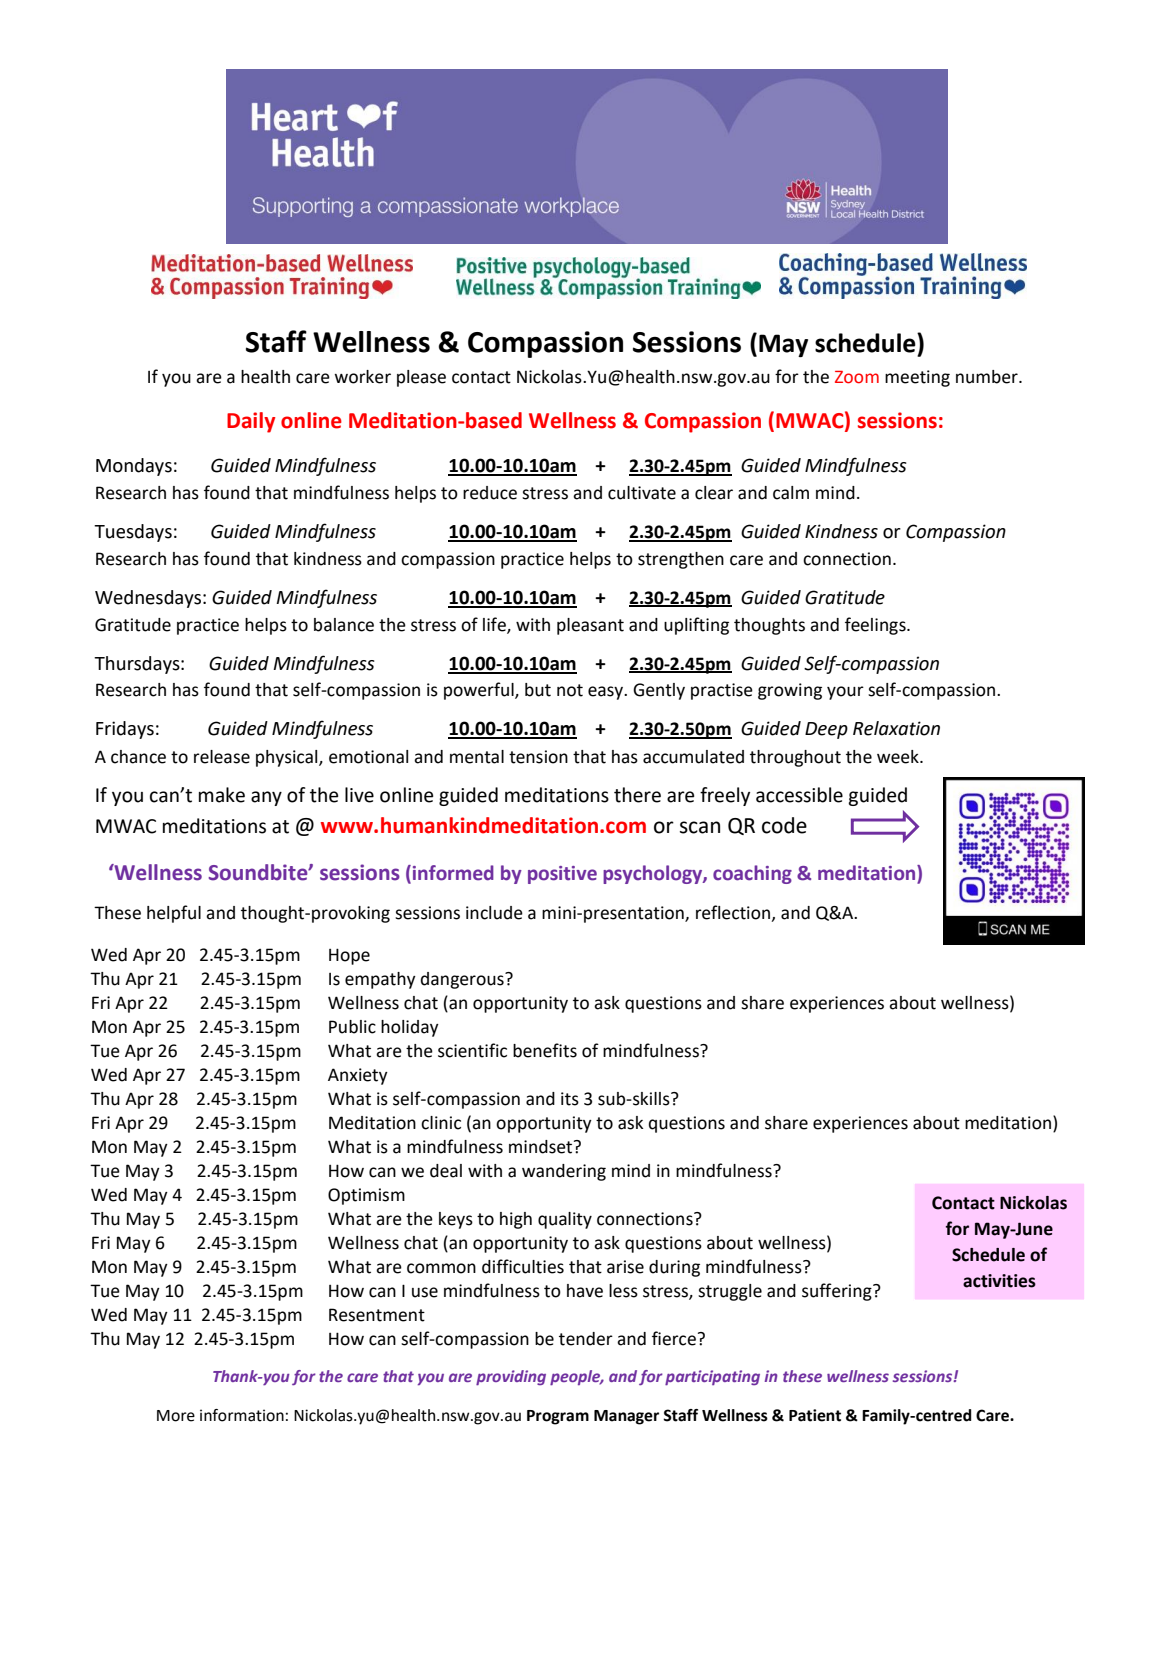 The height and width of the screenshot is (1654, 1170). I want to click on Relaxation, so click(896, 728).
